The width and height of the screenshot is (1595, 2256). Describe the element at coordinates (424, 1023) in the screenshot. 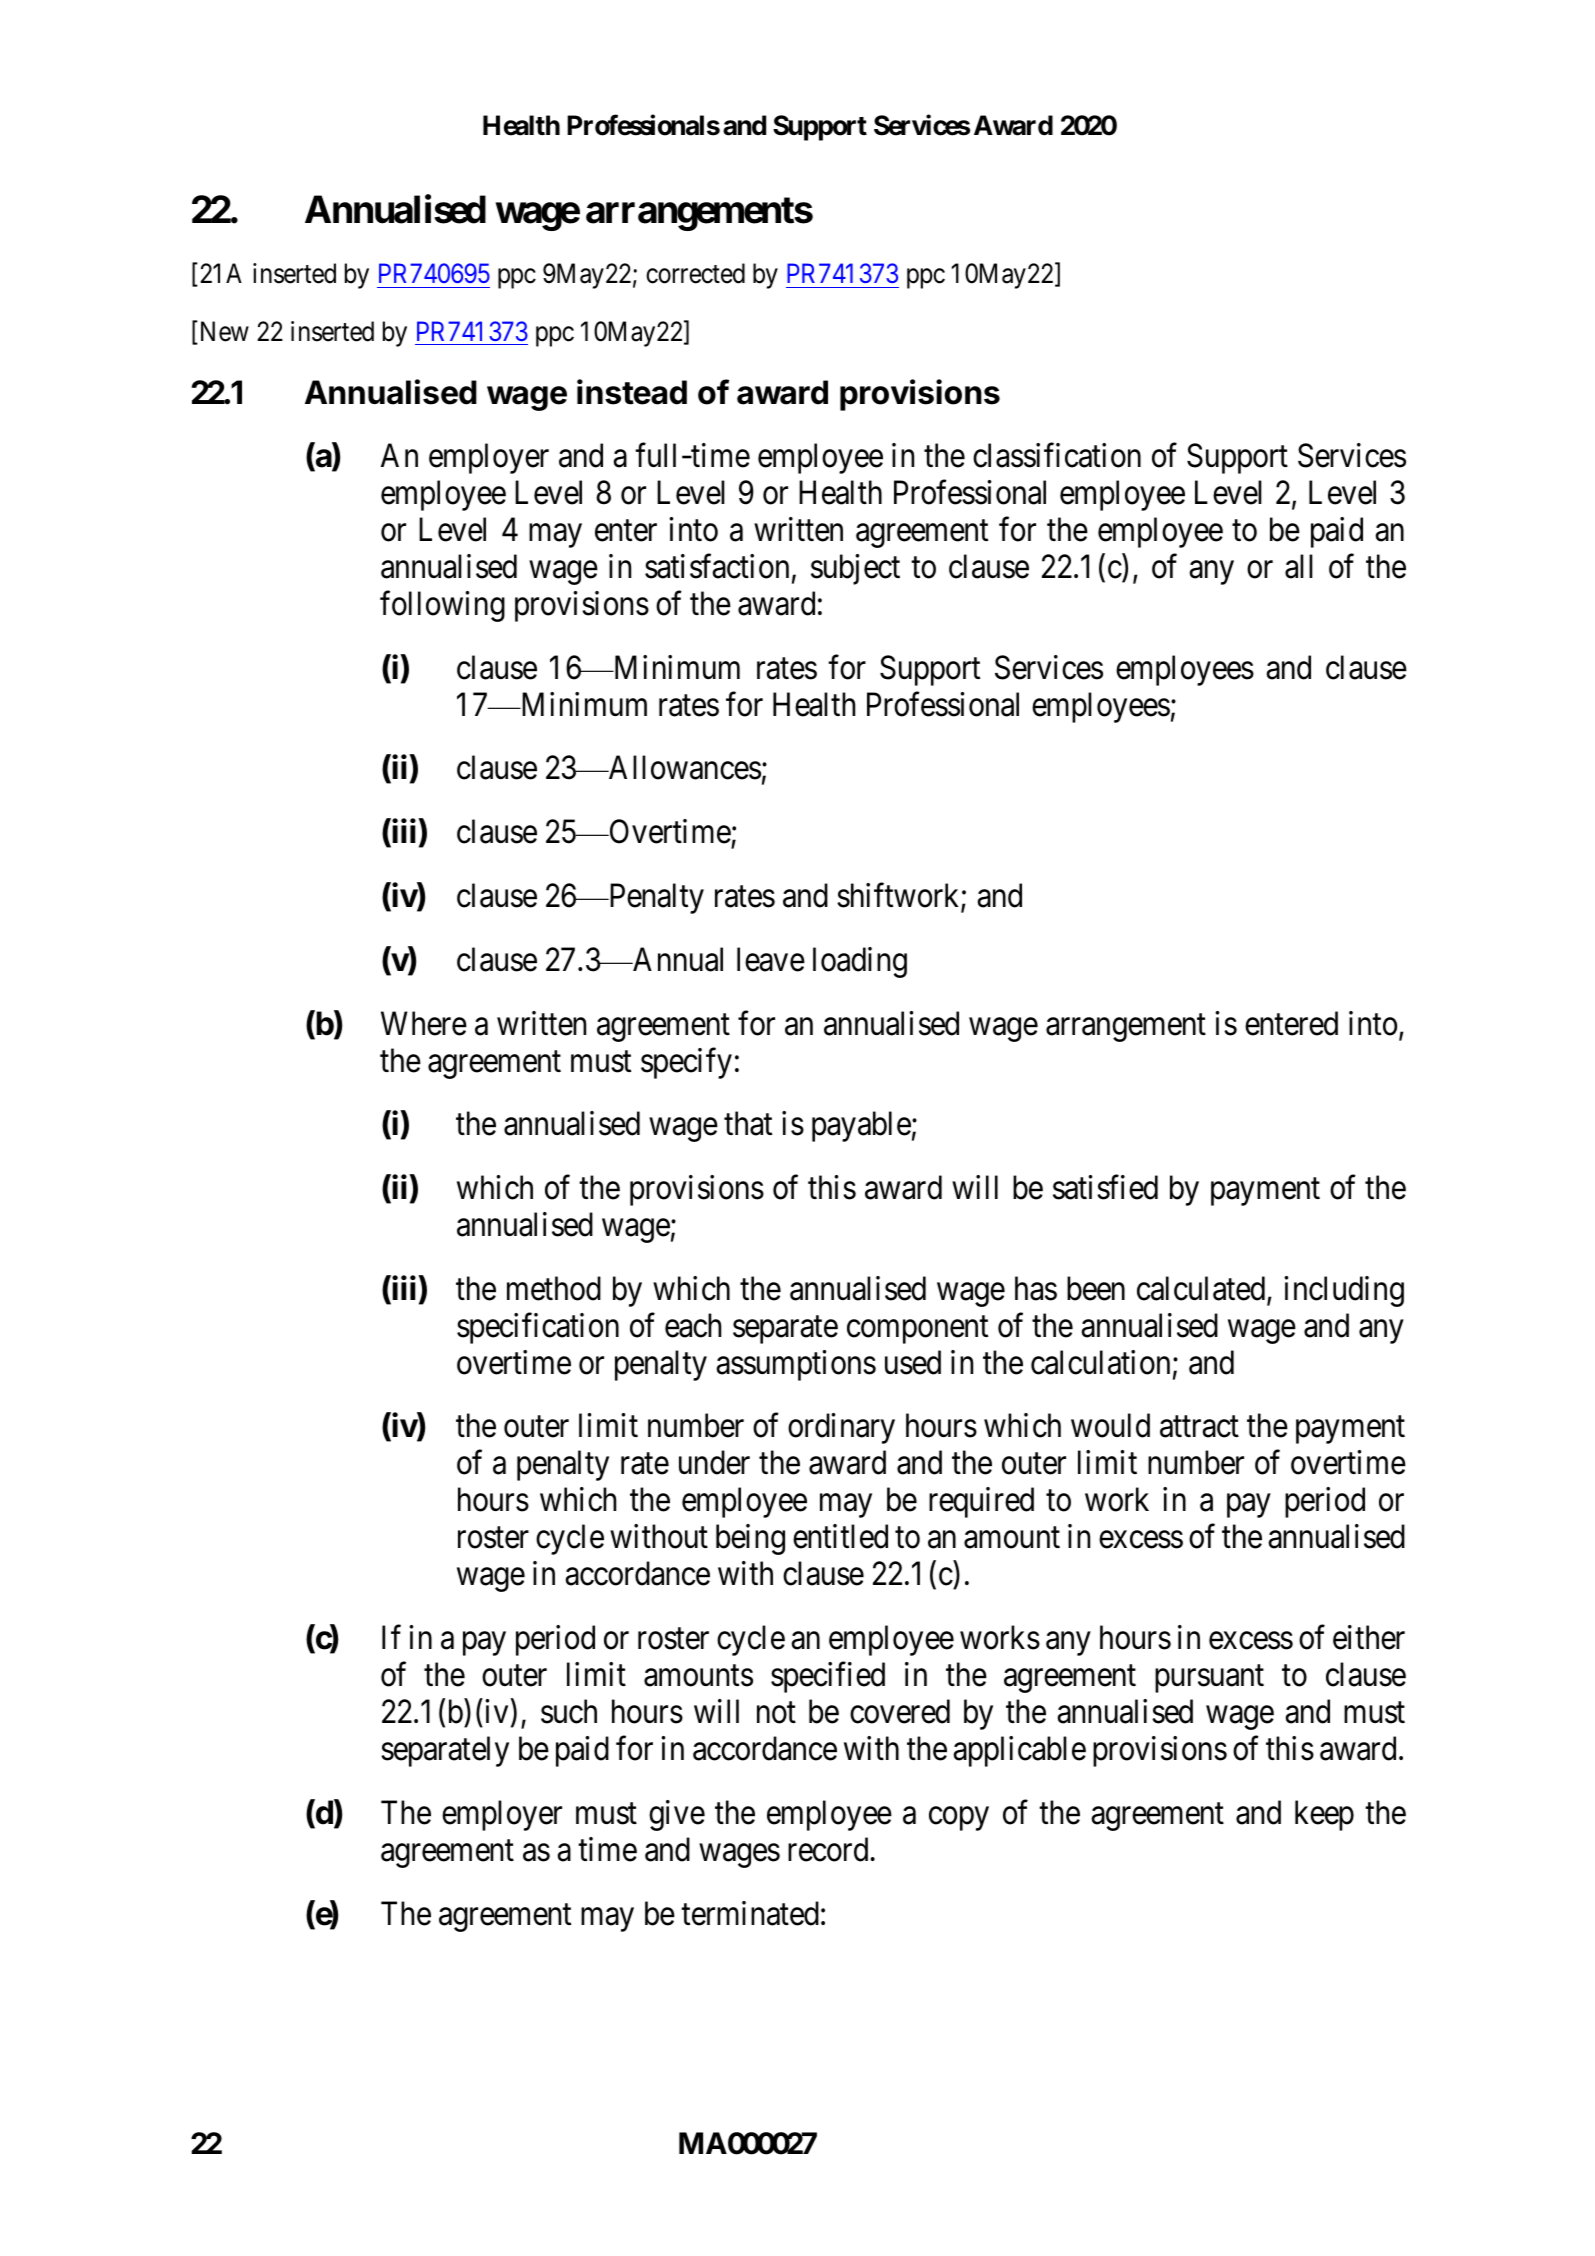

I see `Where` at that location.
